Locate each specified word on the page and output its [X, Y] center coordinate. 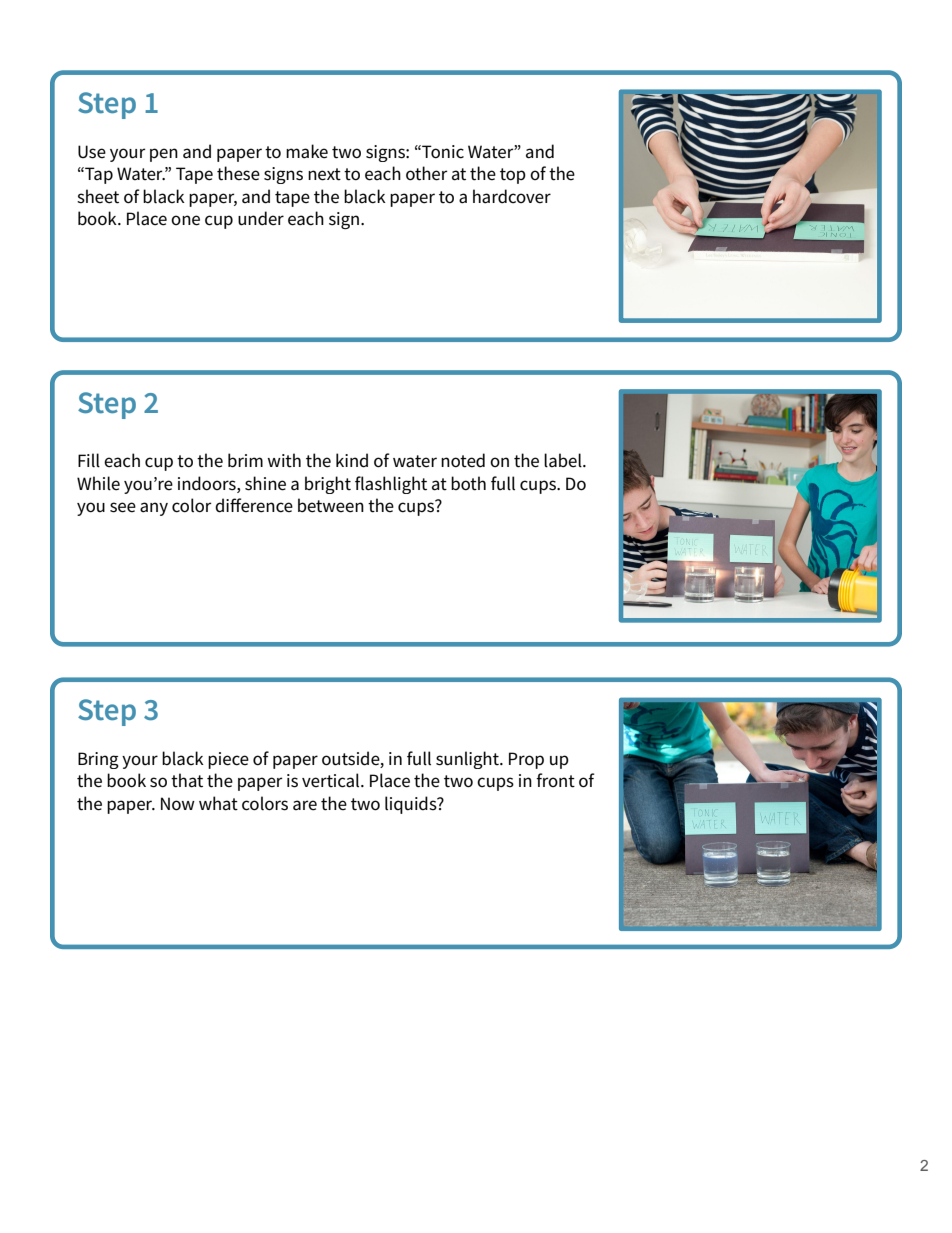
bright [328, 485]
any [154, 509]
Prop [526, 760]
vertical [332, 780]
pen [164, 155]
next [324, 174]
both [468, 483]
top [513, 176]
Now [178, 804]
